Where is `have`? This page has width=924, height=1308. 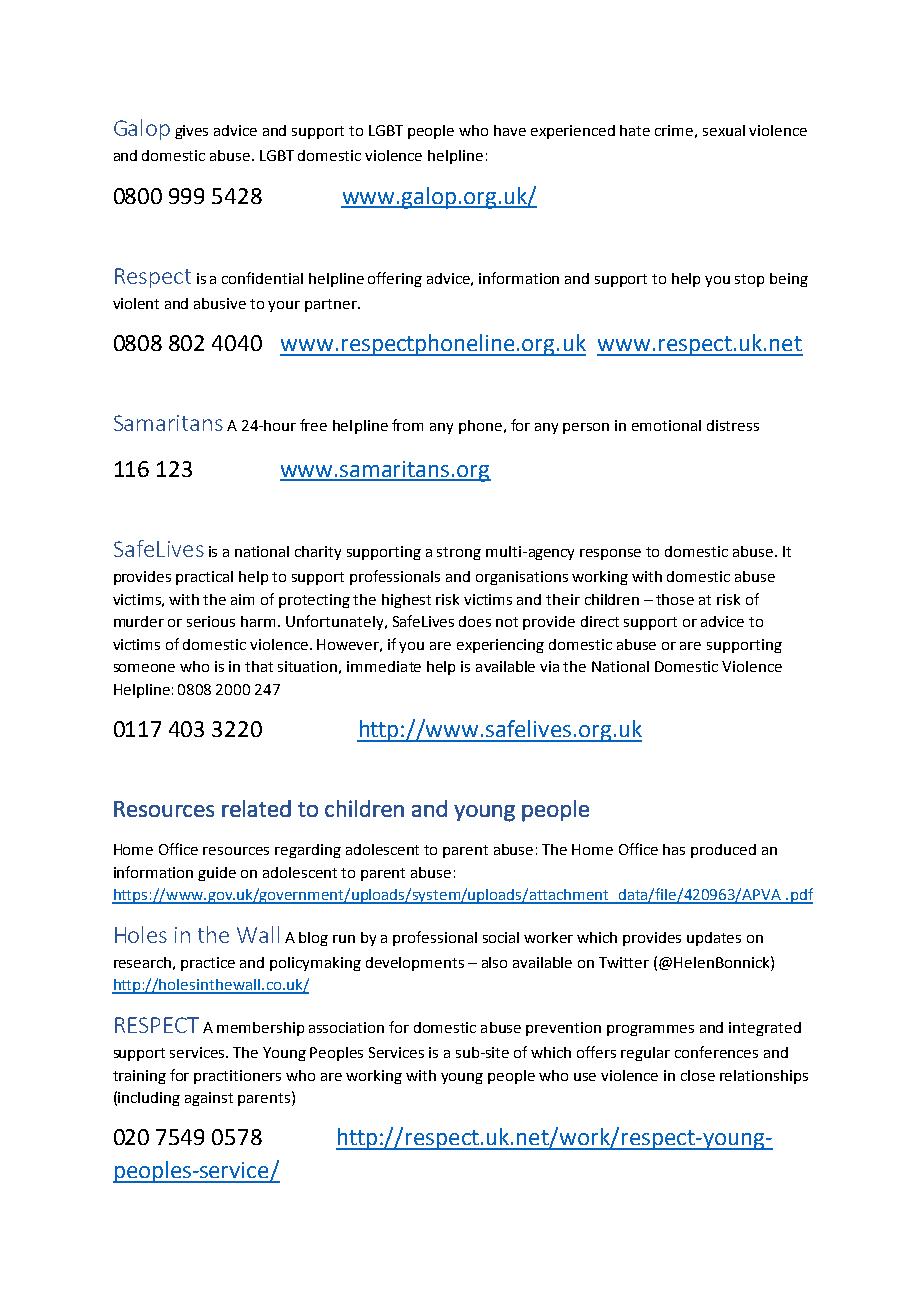
have is located at coordinates (510, 130).
